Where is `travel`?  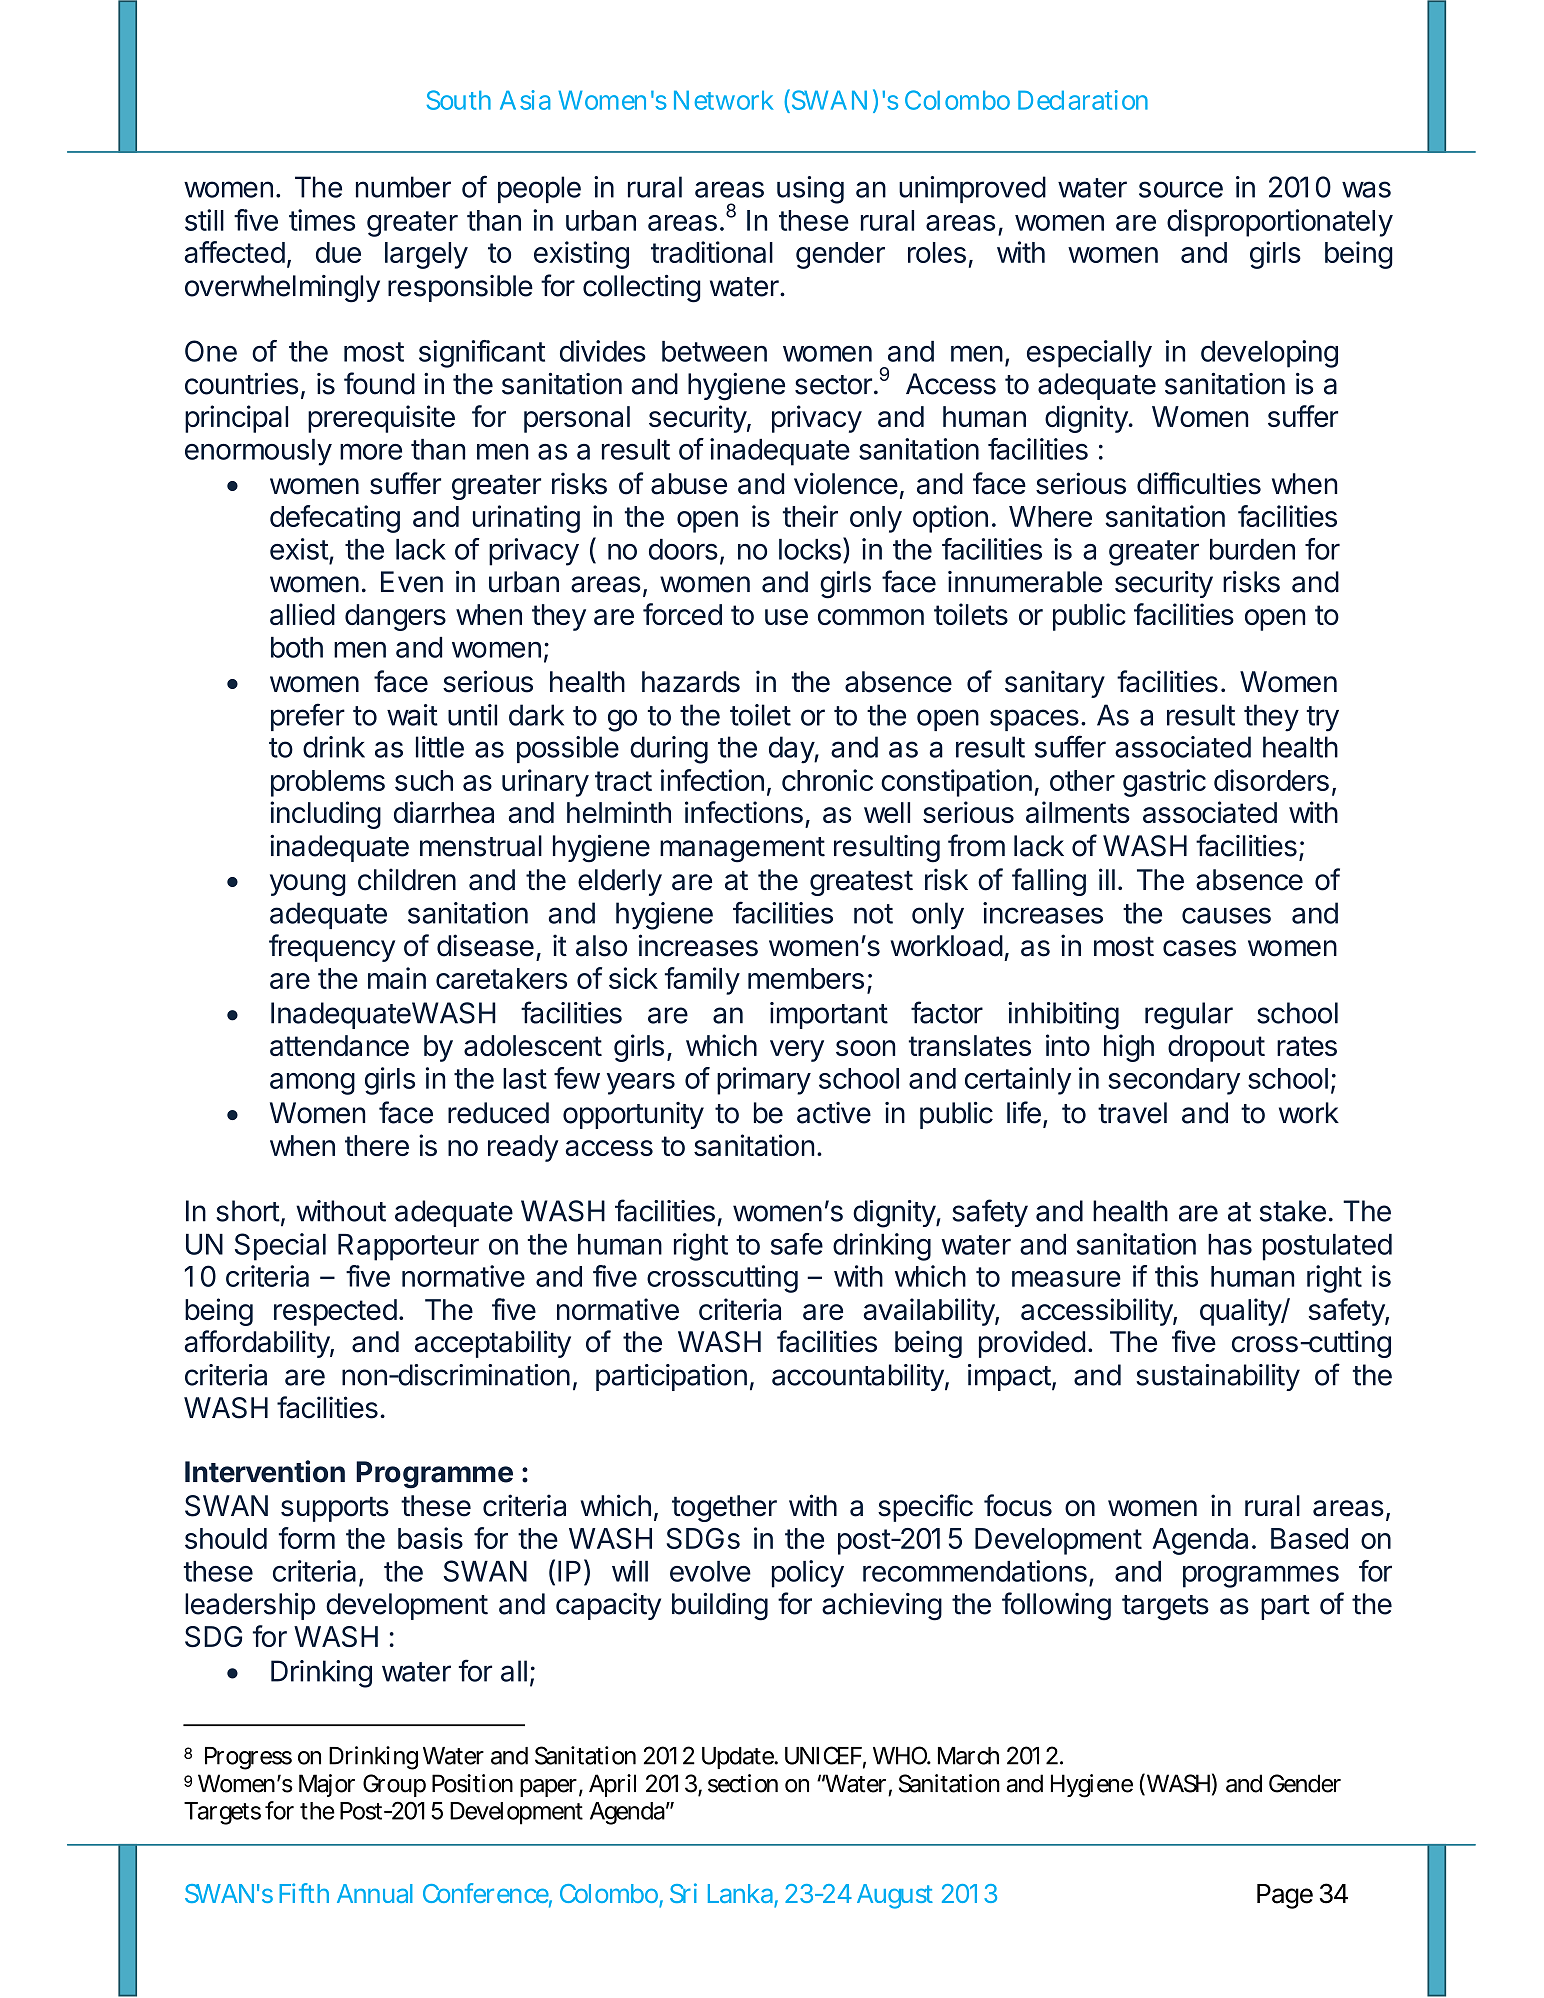
travel is located at coordinates (1132, 1113).
